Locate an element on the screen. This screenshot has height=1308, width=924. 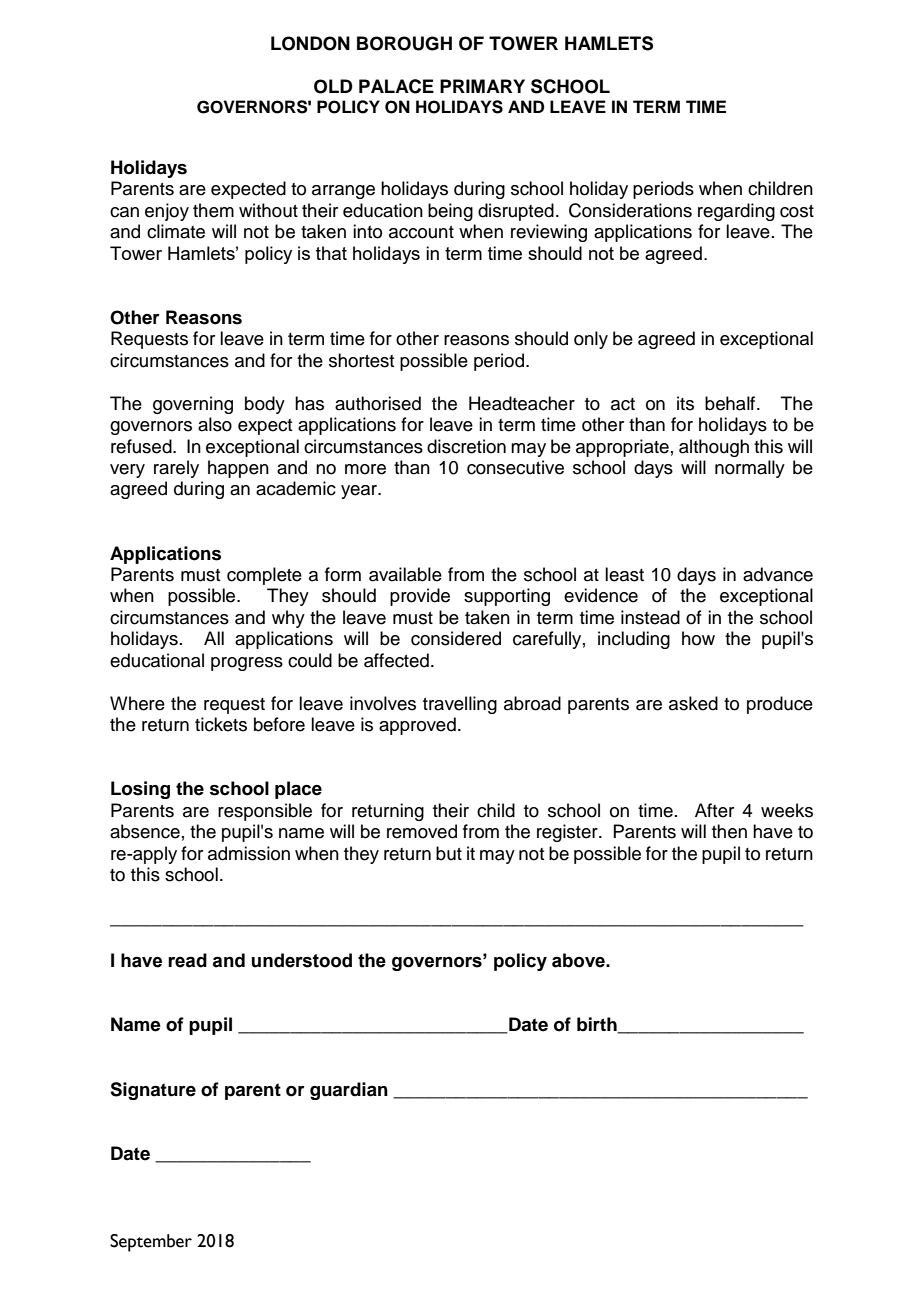
PRIMARY is located at coordinates (482, 86).
